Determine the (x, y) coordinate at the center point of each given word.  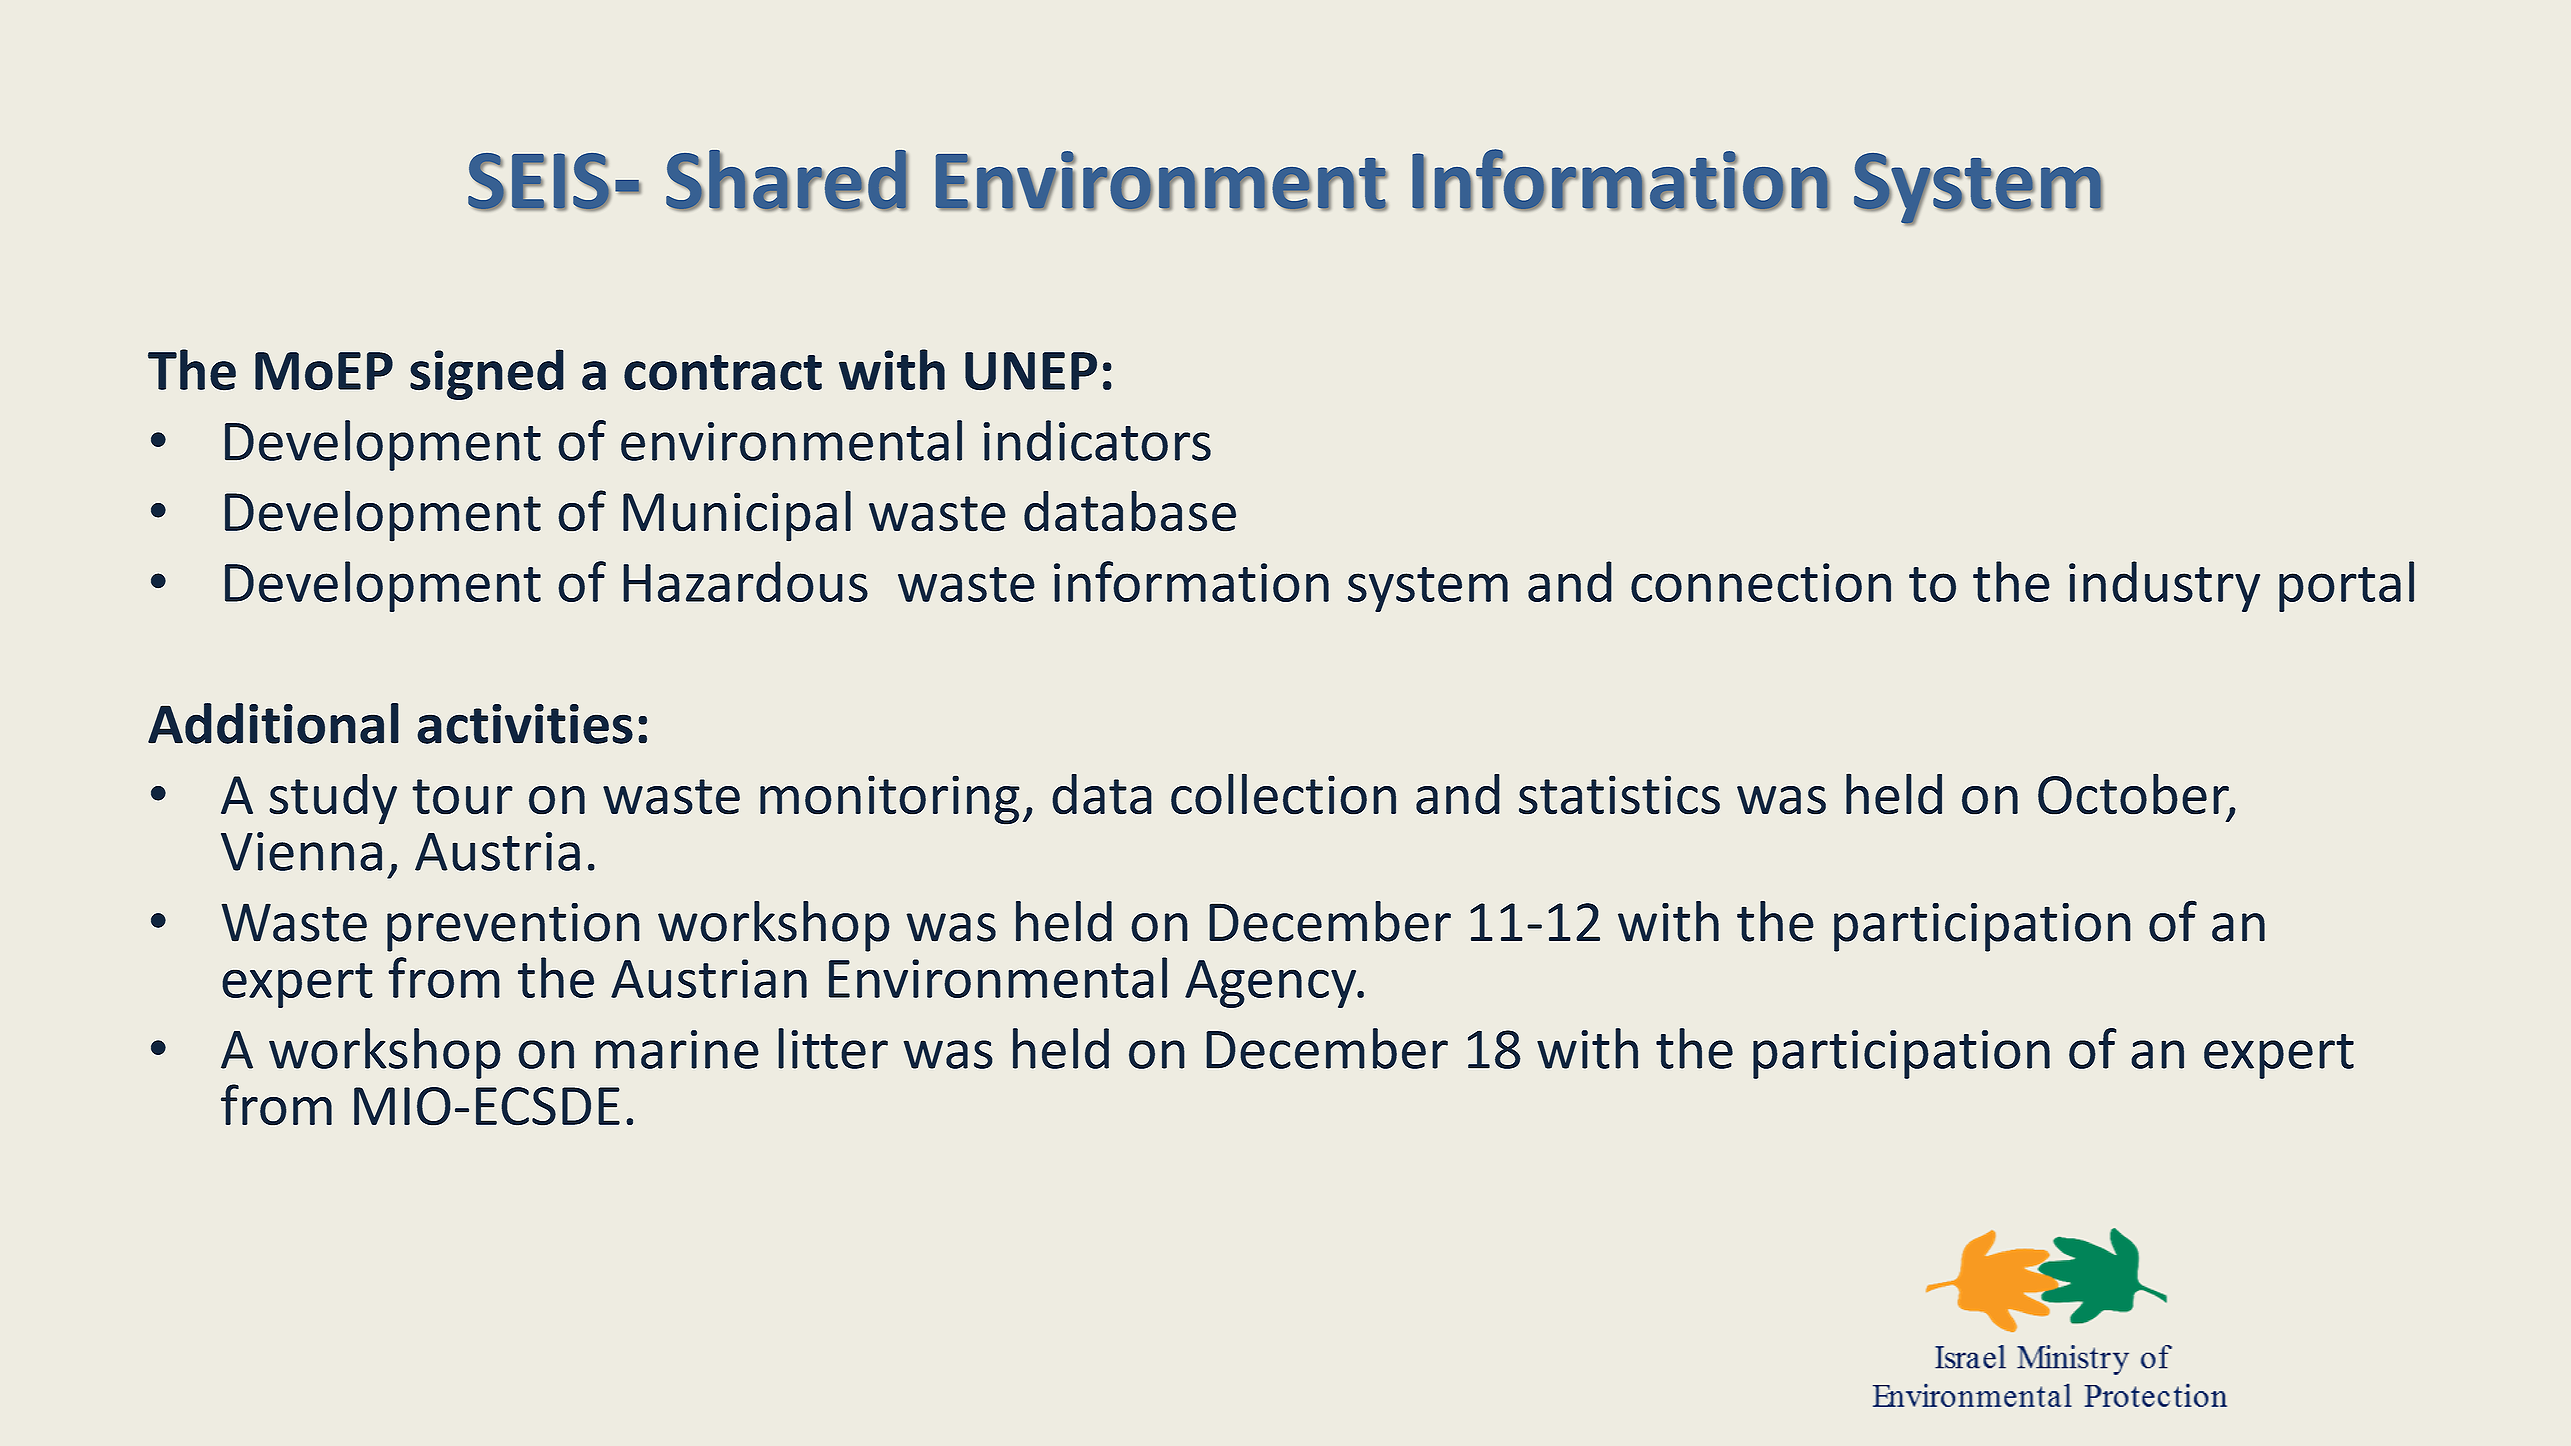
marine (677, 1049)
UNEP (1031, 371)
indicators (1097, 440)
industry (2164, 586)
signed (487, 374)
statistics (1619, 795)
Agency (1272, 984)
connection (1761, 582)
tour (462, 797)
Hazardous (745, 581)
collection (1283, 794)
